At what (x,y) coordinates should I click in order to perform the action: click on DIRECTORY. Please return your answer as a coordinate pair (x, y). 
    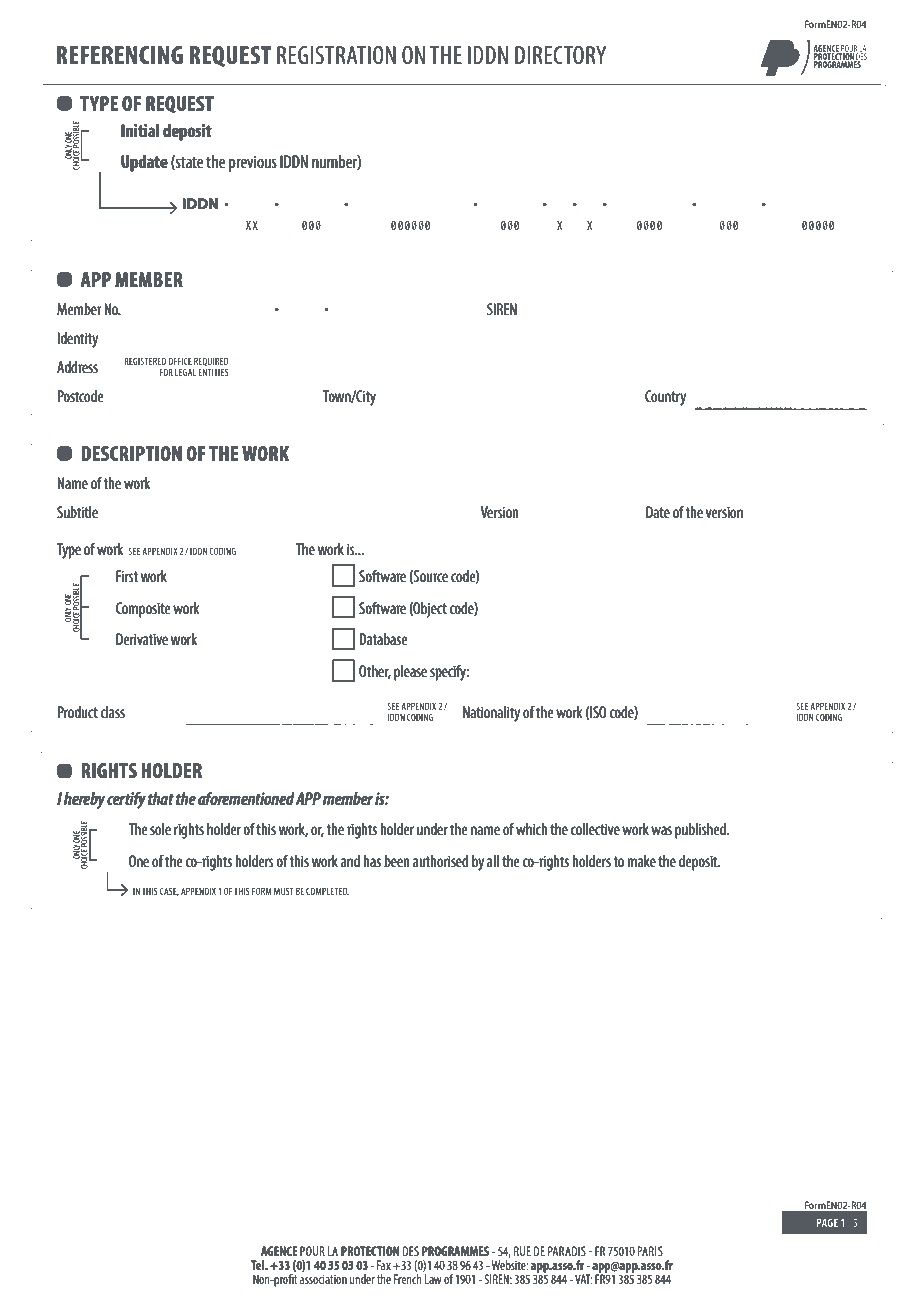
    Looking at the image, I should click on (560, 55).
